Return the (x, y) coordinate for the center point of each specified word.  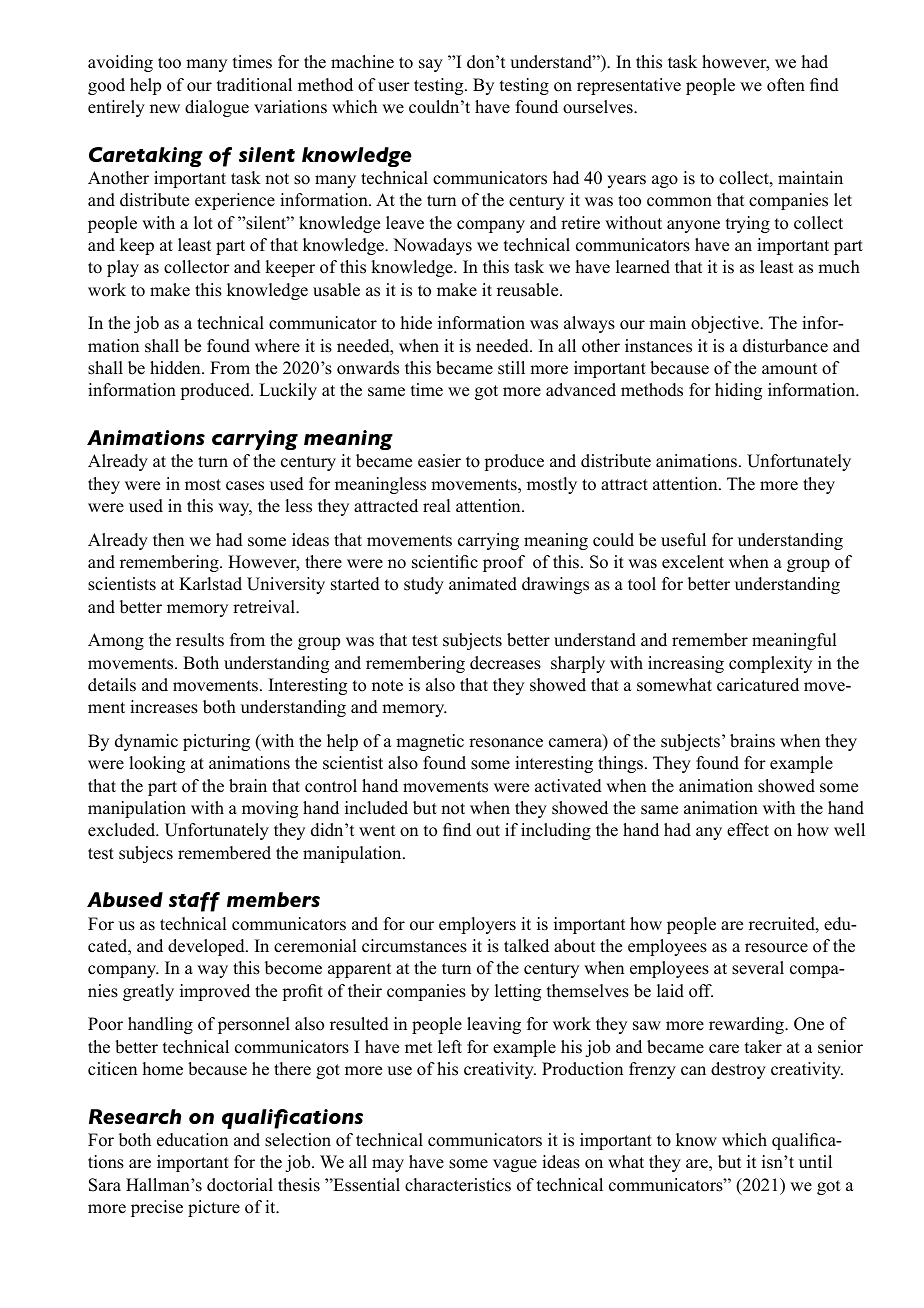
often (786, 85)
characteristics (458, 1185)
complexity (770, 664)
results (200, 640)
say (431, 65)
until (815, 1162)
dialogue (217, 108)
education (192, 1140)
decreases (505, 663)
